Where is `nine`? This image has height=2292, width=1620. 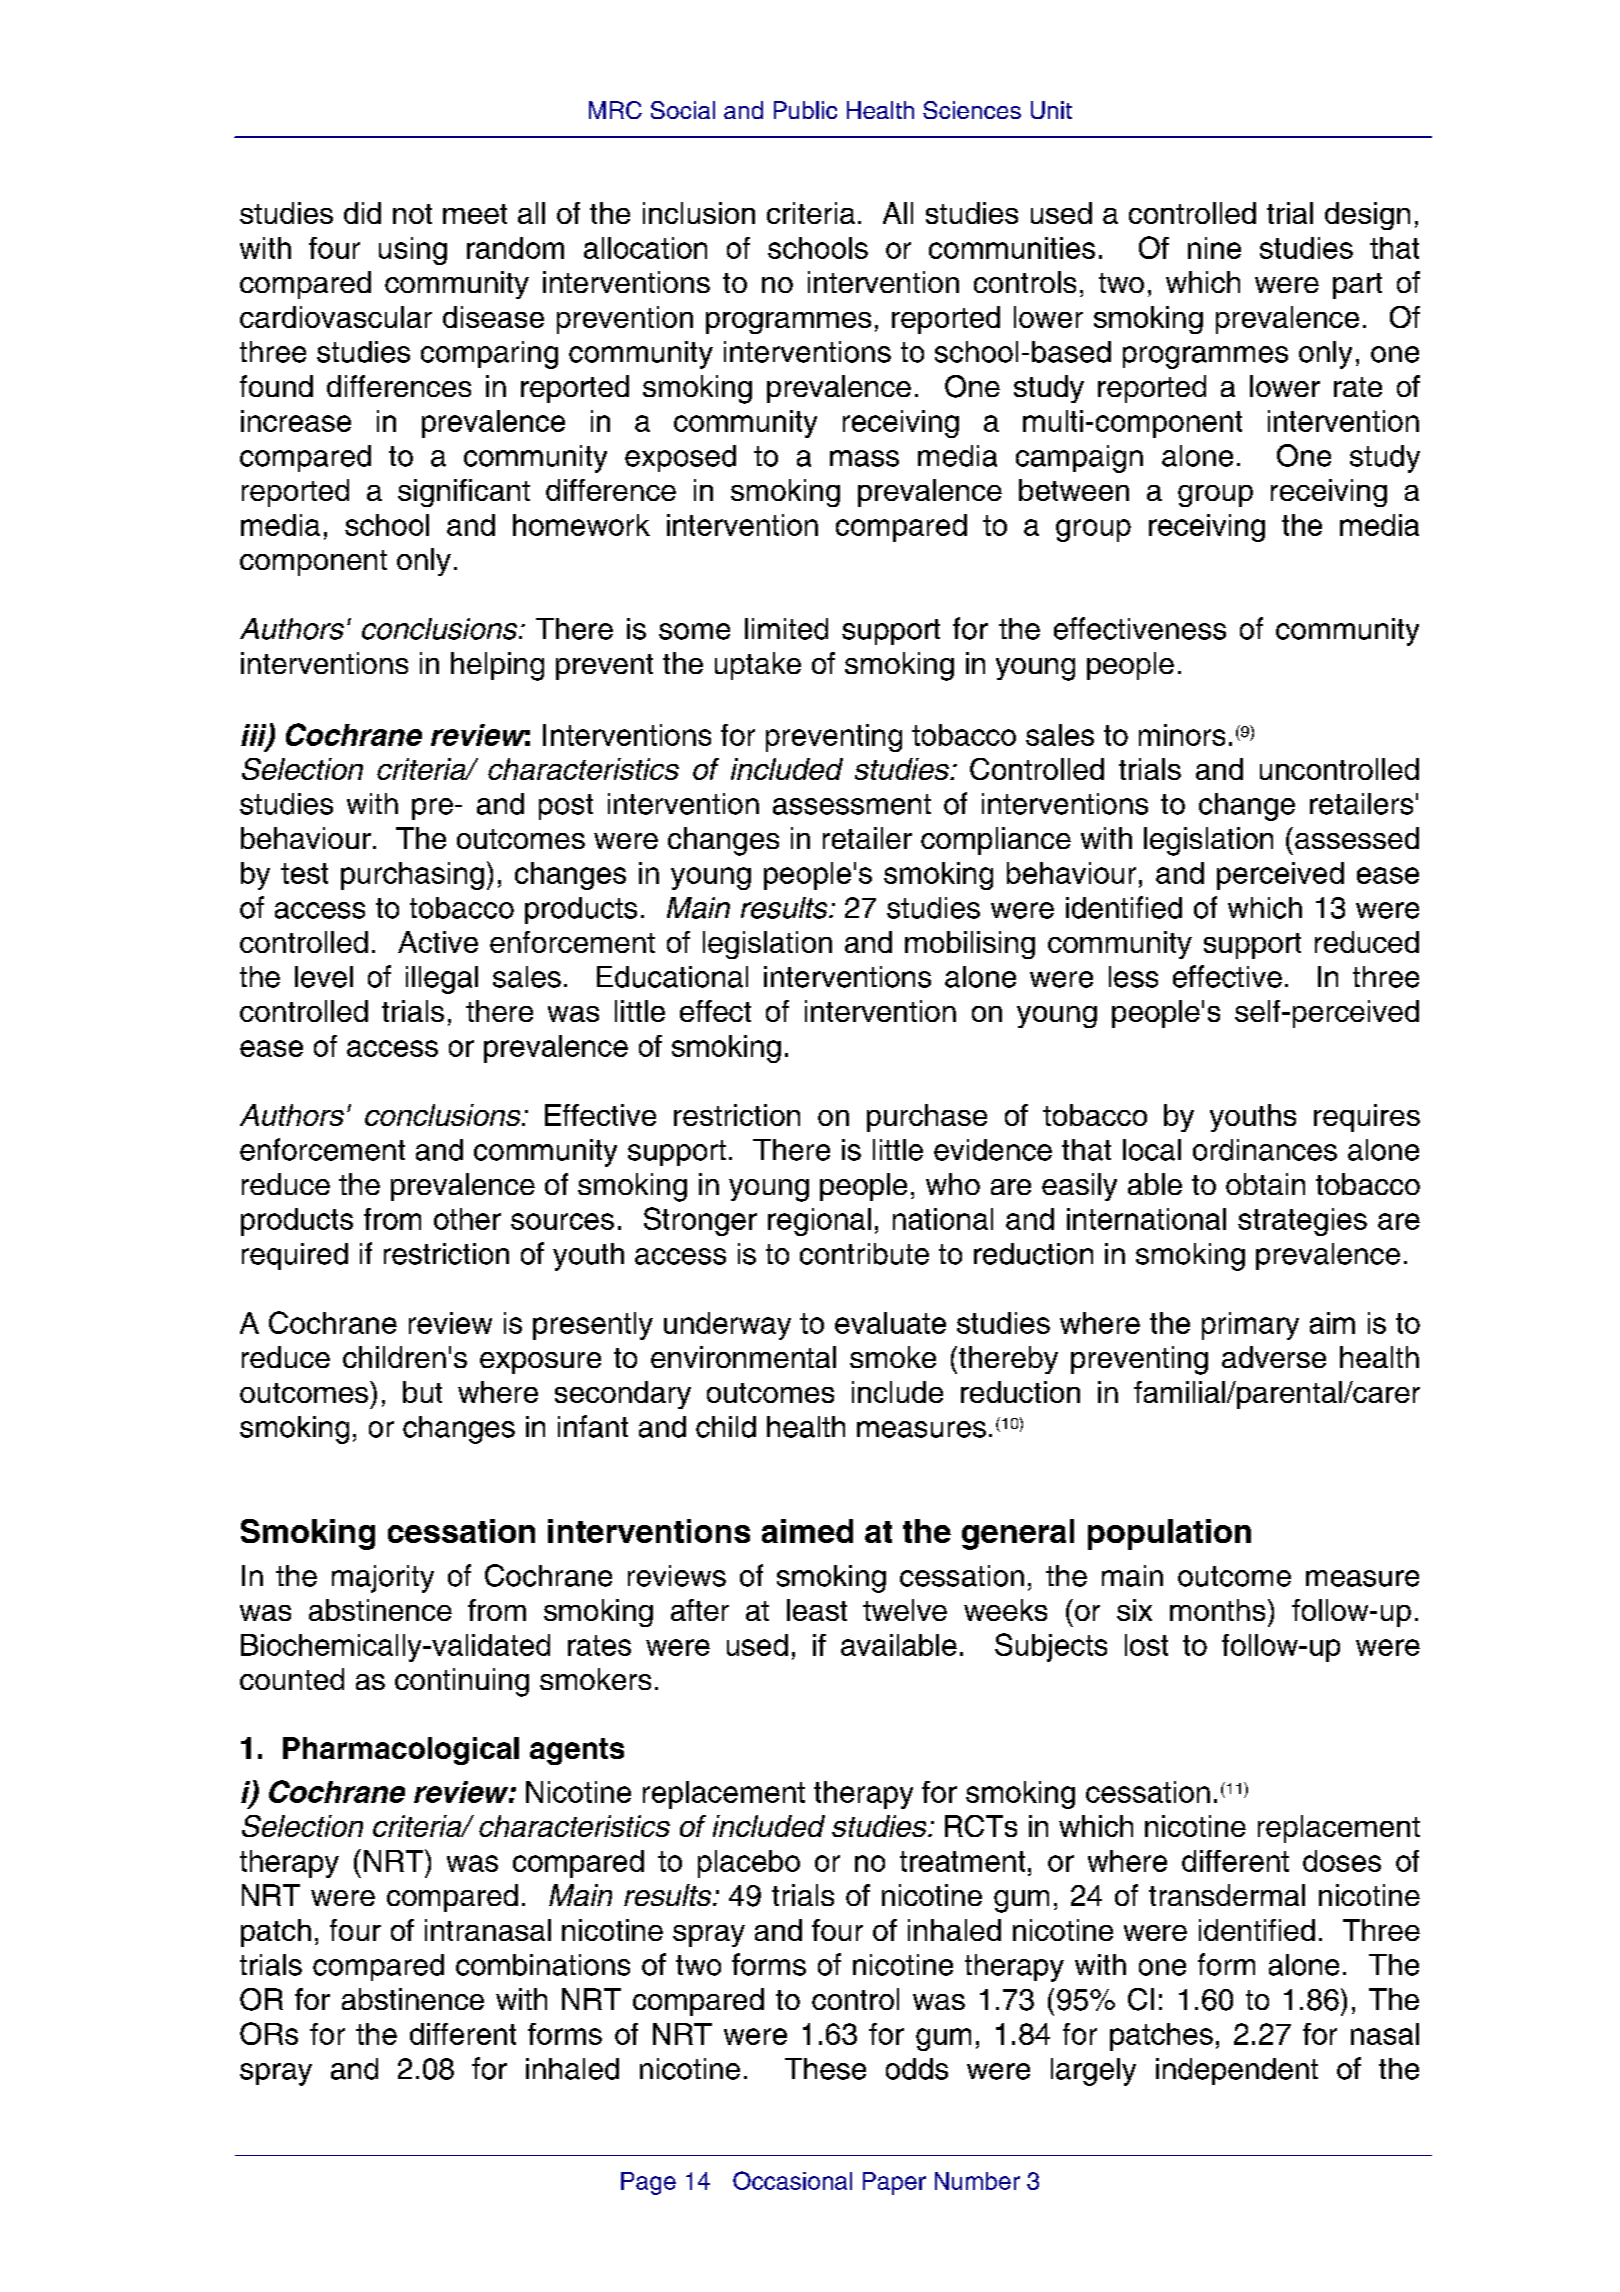
nine is located at coordinates (1214, 248).
